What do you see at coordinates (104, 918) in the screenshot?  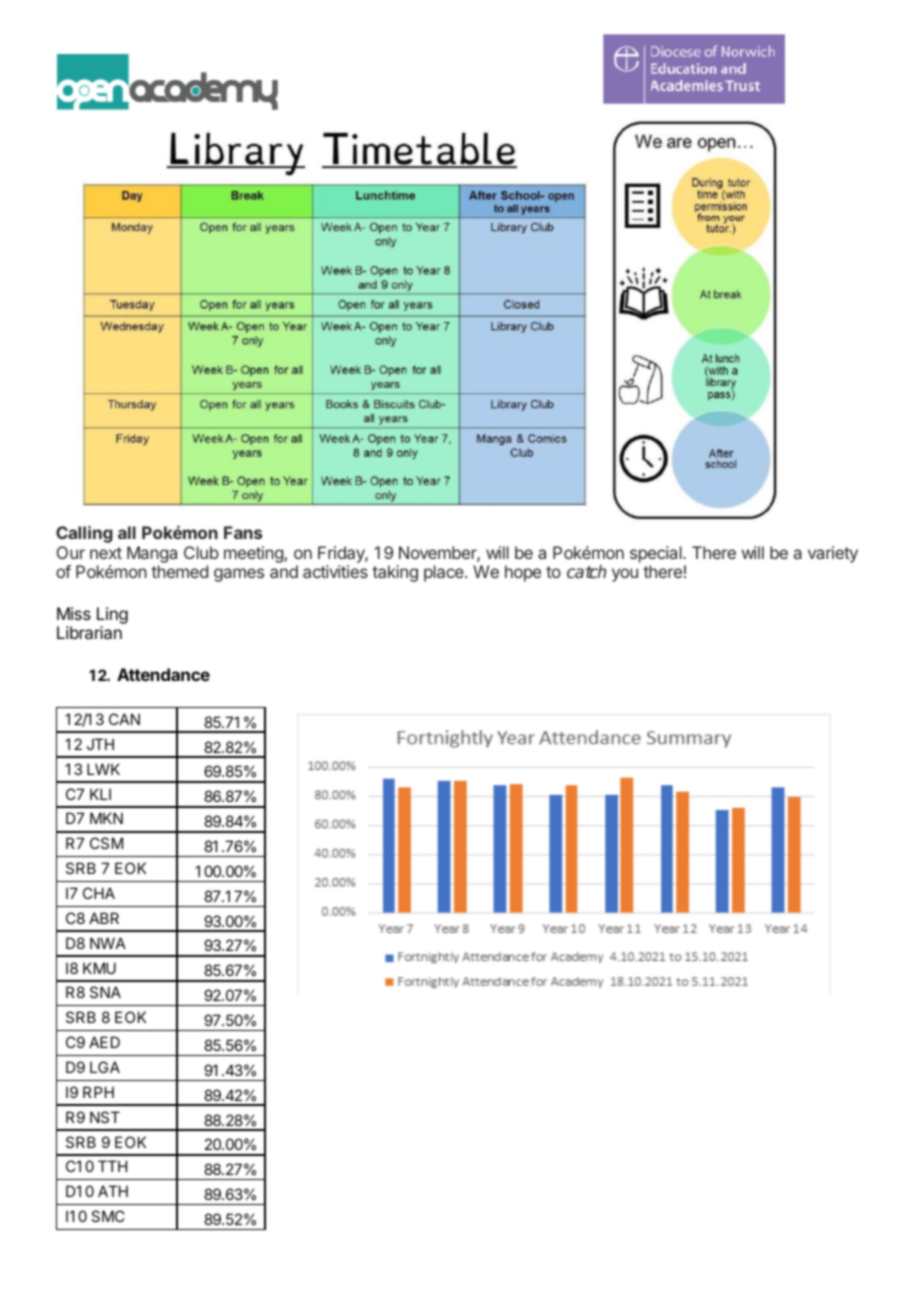 I see `ABR` at bounding box center [104, 918].
